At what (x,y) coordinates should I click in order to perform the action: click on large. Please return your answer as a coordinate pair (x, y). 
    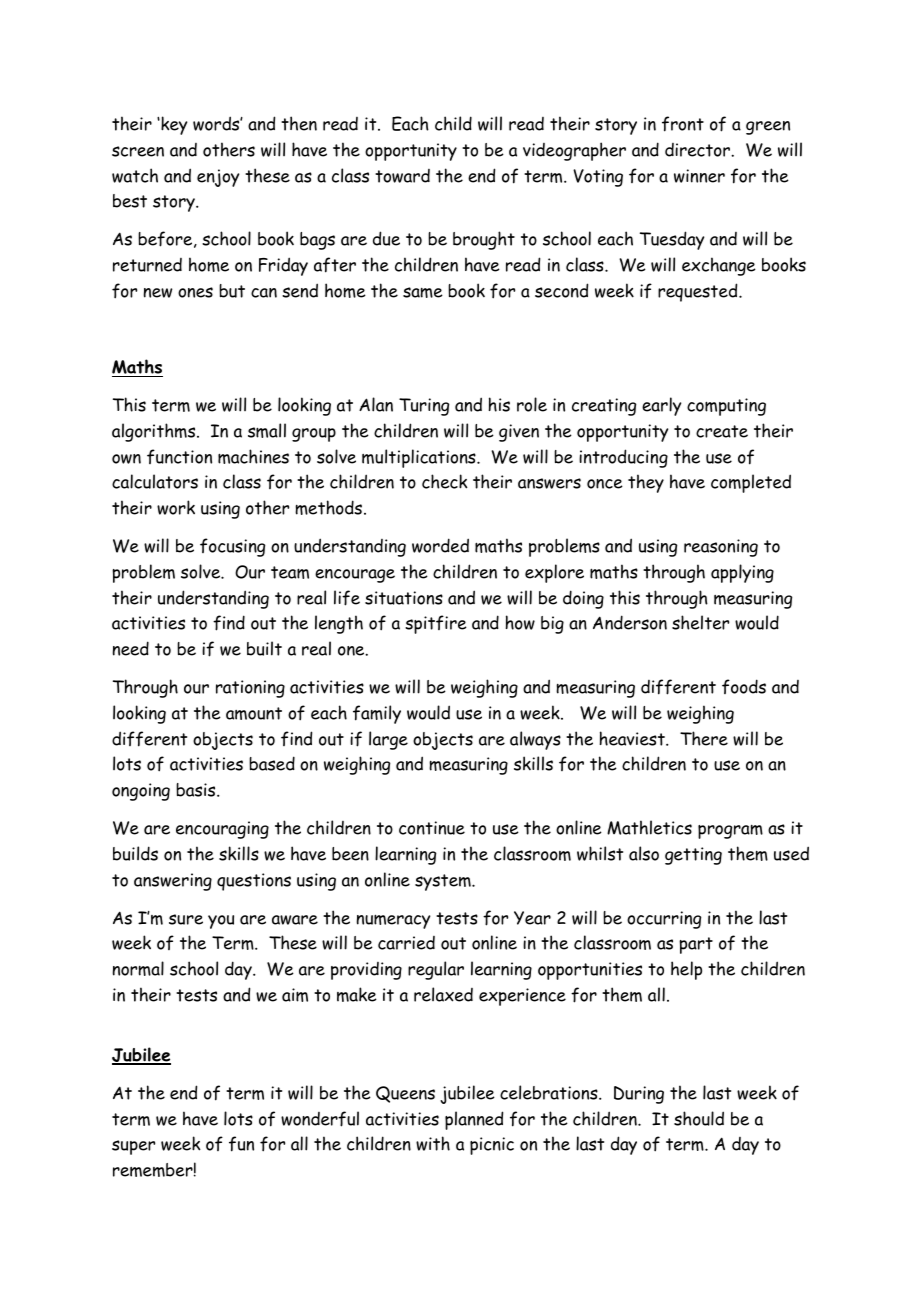
    Looking at the image, I should click on (388, 740).
